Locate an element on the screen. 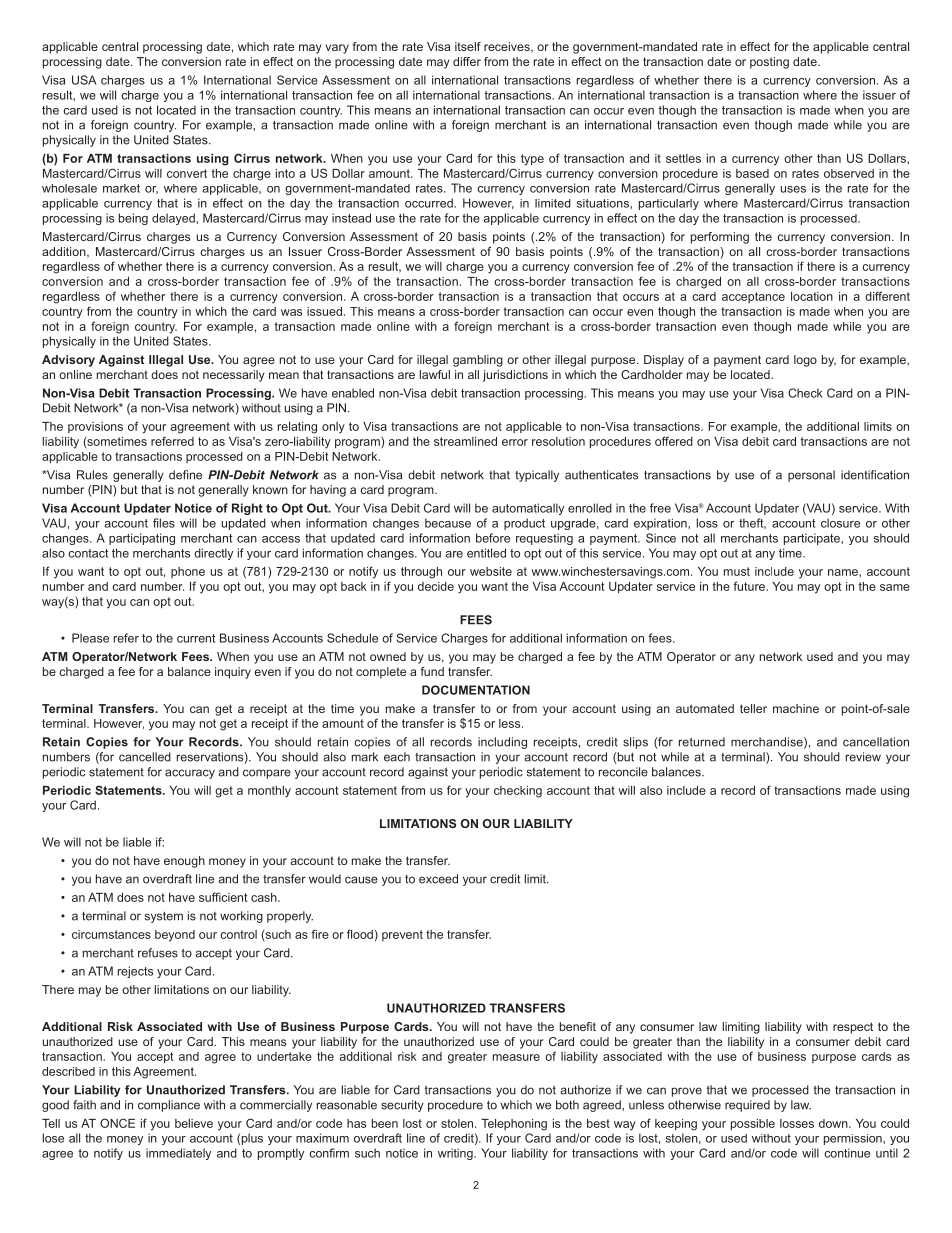 The image size is (952, 1233). delayed is located at coordinates (174, 219).
